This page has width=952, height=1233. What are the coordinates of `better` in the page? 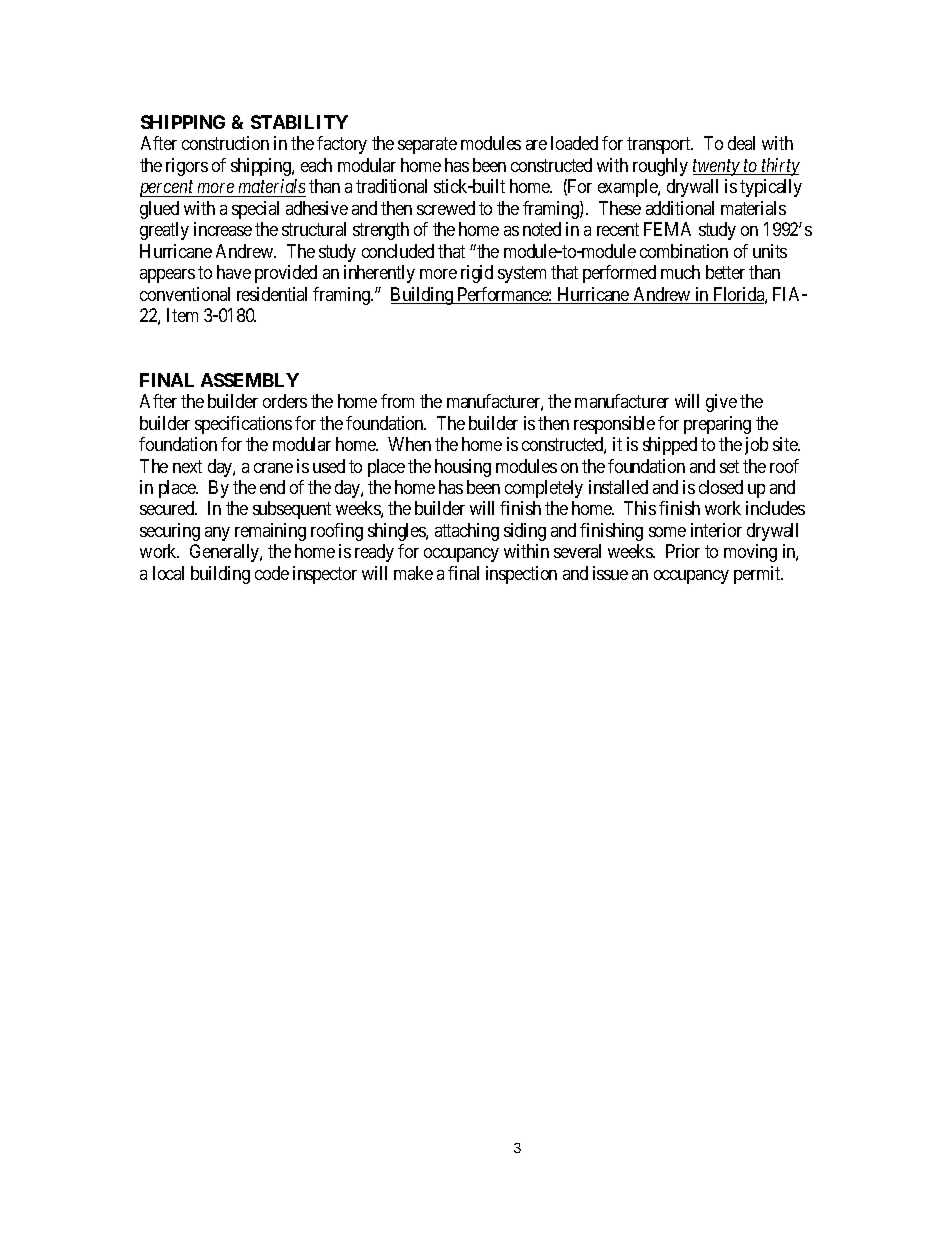 It's located at (725, 272).
